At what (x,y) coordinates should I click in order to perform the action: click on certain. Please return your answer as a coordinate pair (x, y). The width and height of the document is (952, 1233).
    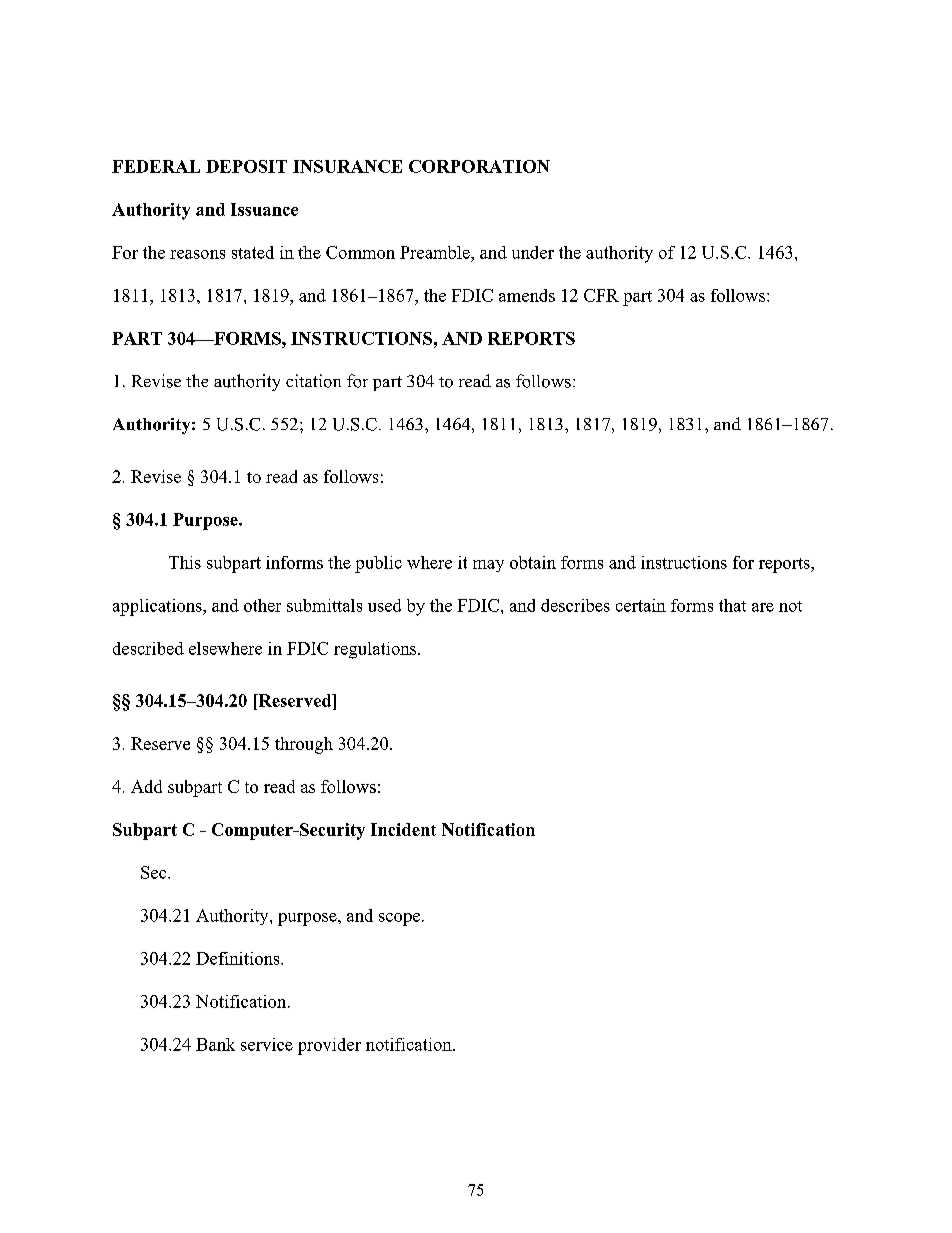
    Looking at the image, I should click on (641, 605).
